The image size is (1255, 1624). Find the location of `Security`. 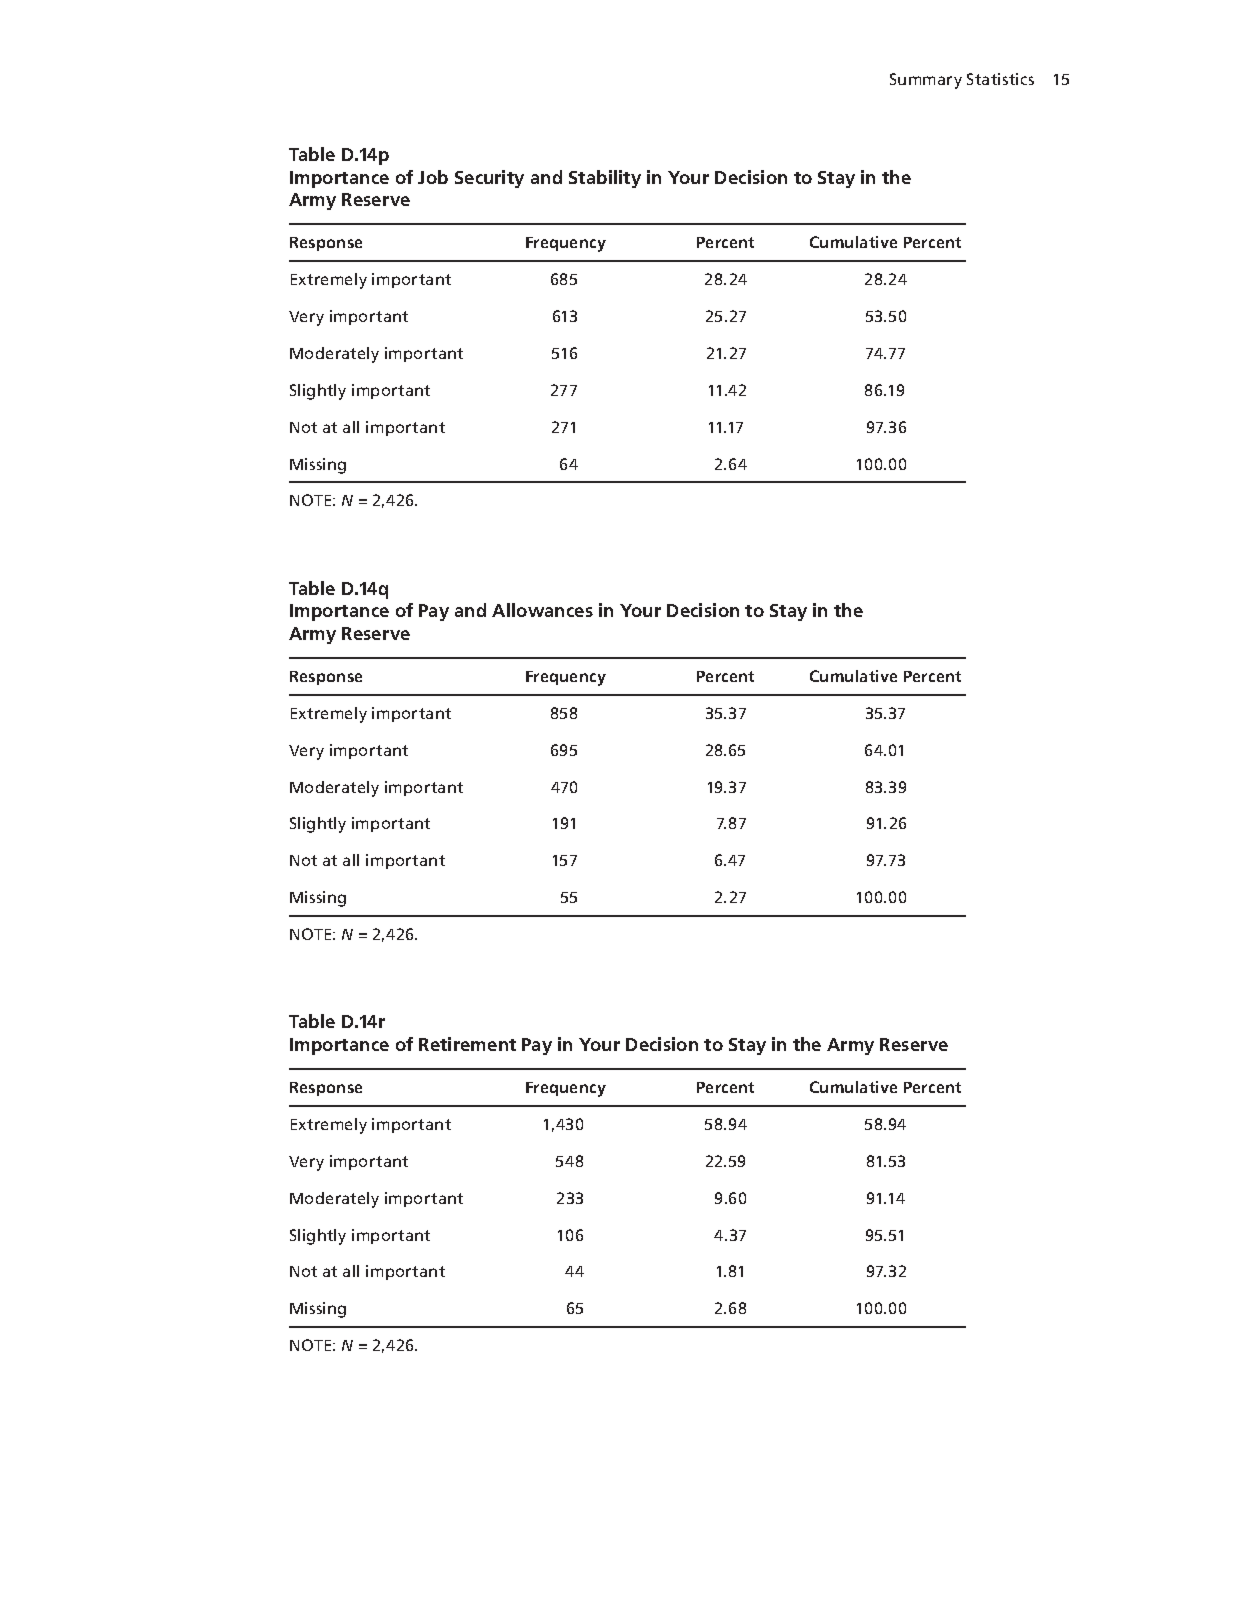

Security is located at coordinates (489, 179).
